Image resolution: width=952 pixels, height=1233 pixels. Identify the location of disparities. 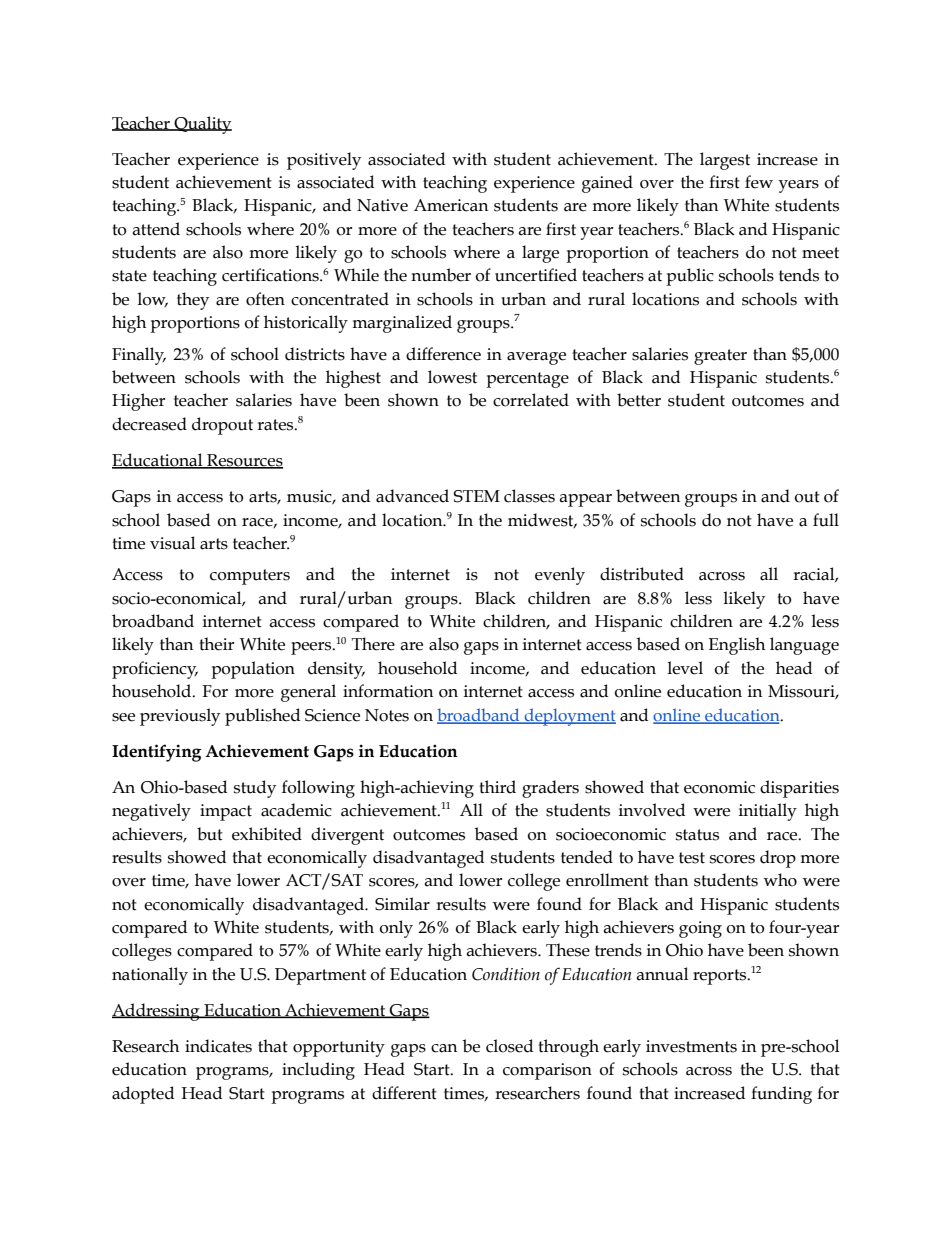
(799, 789).
